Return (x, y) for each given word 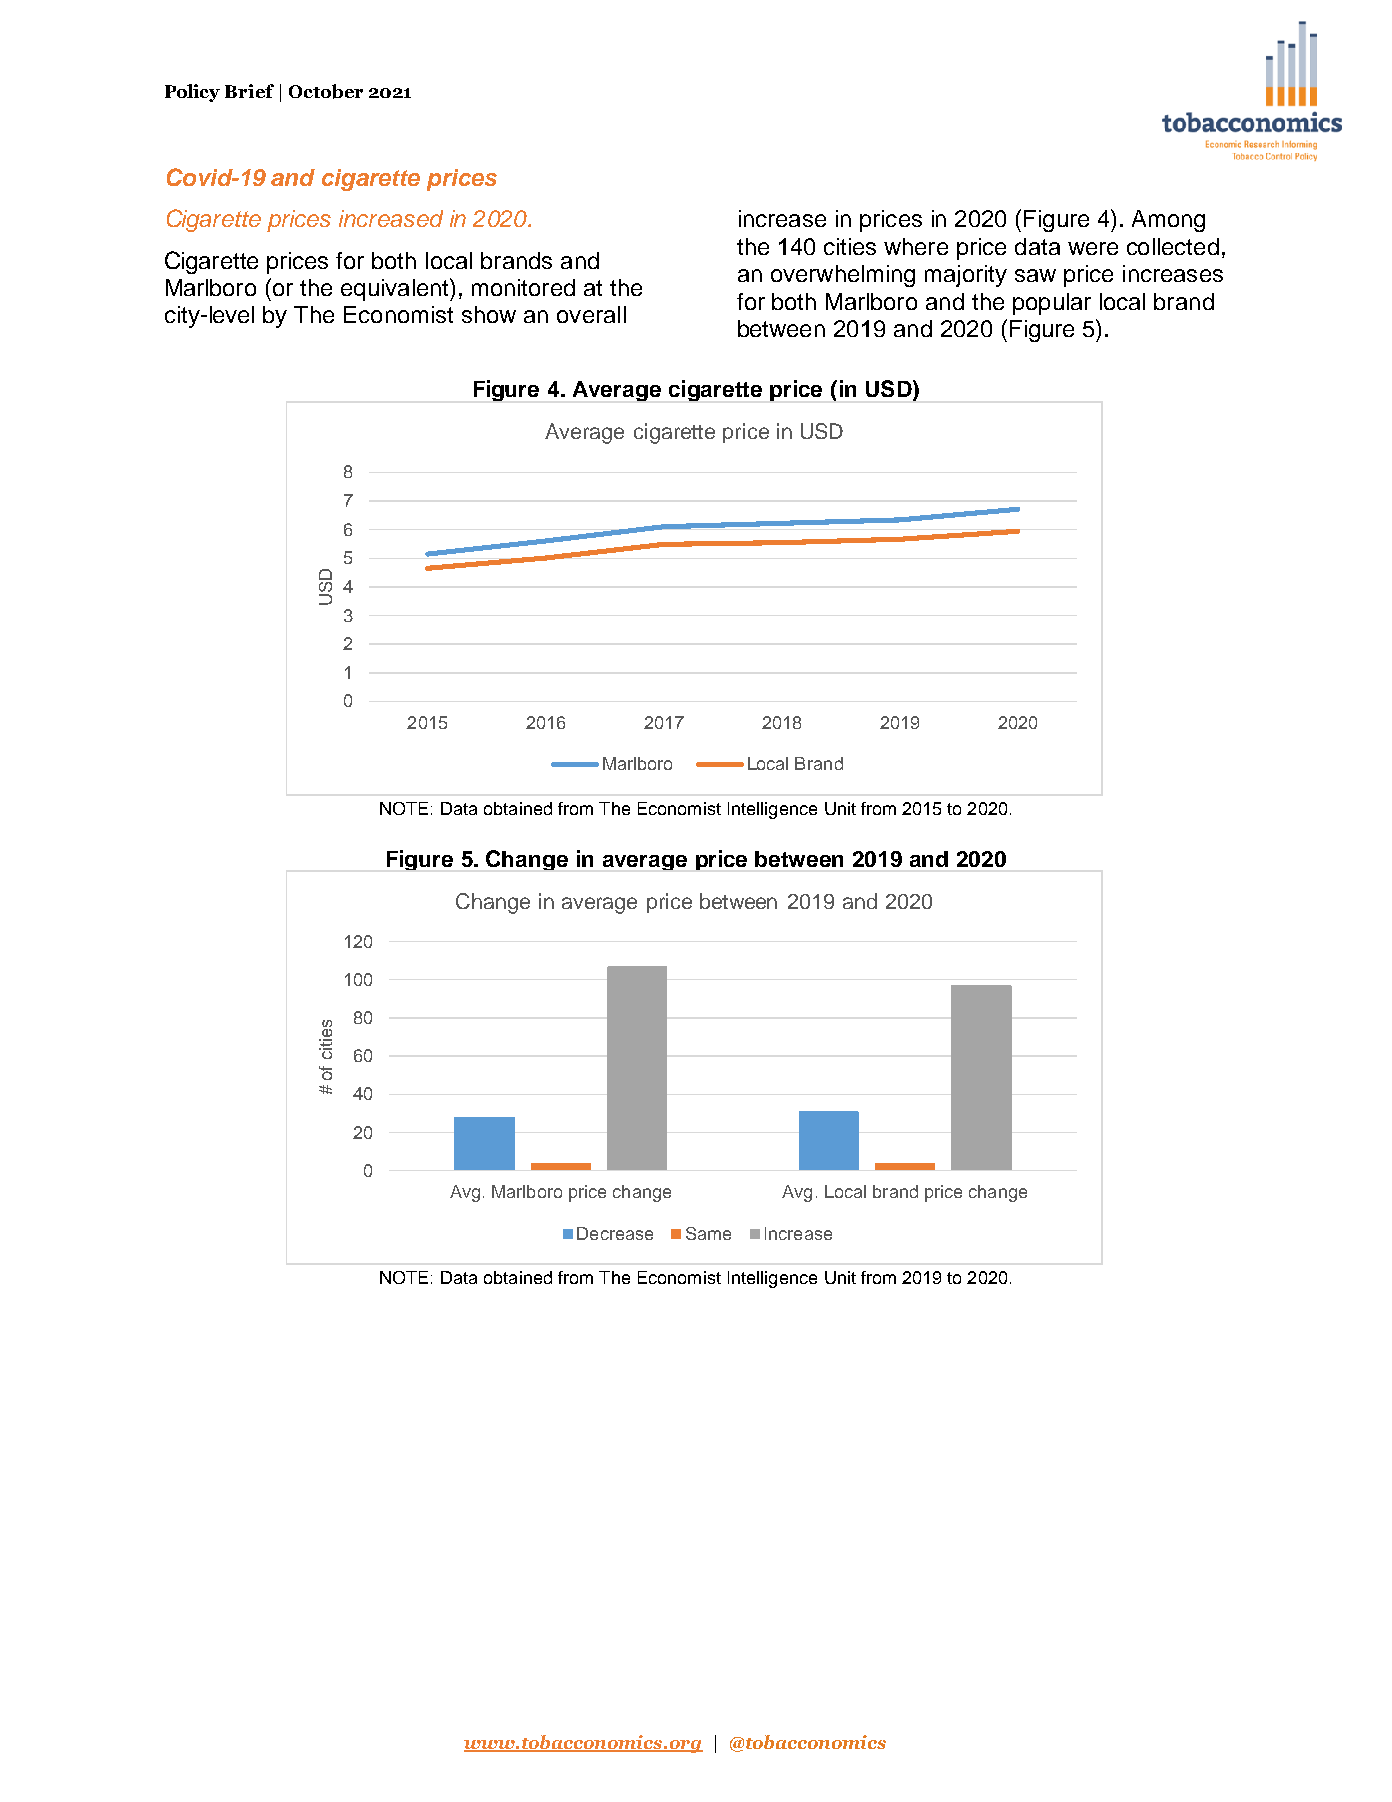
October (326, 91)
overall (591, 314)
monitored (523, 287)
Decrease (615, 1233)
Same (708, 1233)
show (489, 314)
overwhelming (843, 276)
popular (1052, 304)
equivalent (396, 289)
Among (1168, 221)
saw (1035, 275)
